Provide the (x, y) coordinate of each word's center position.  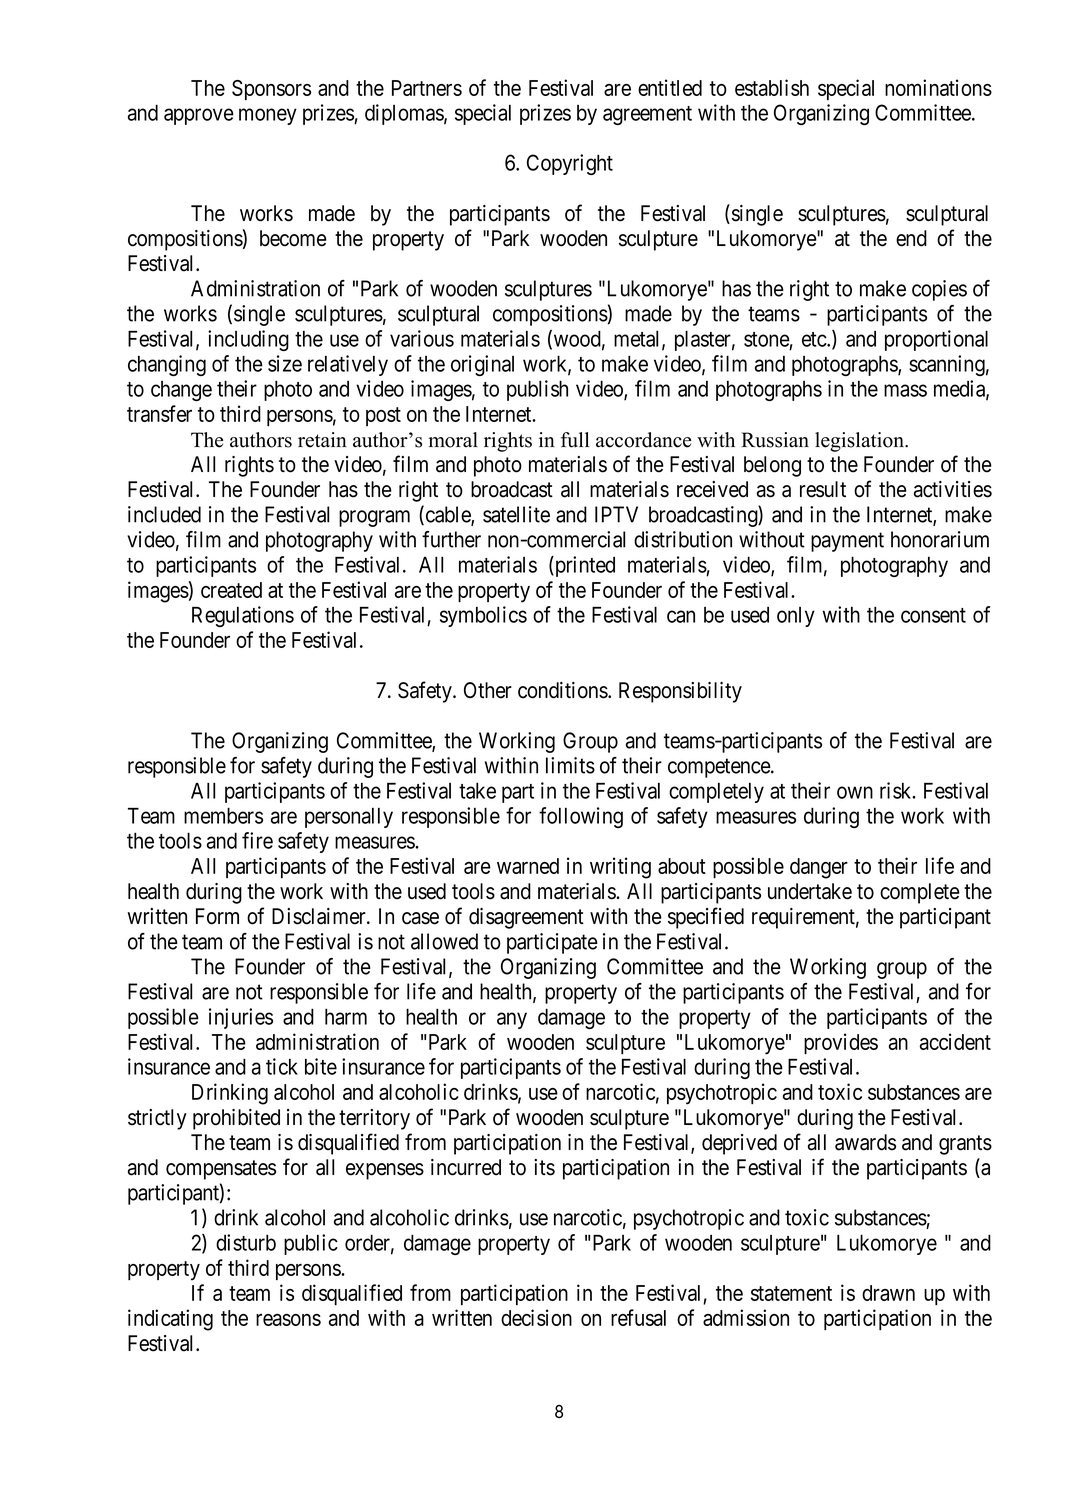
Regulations (243, 616)
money (268, 116)
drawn (888, 1293)
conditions (563, 690)
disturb (246, 1242)
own (855, 792)
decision (536, 1317)
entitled (670, 87)
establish (772, 87)
